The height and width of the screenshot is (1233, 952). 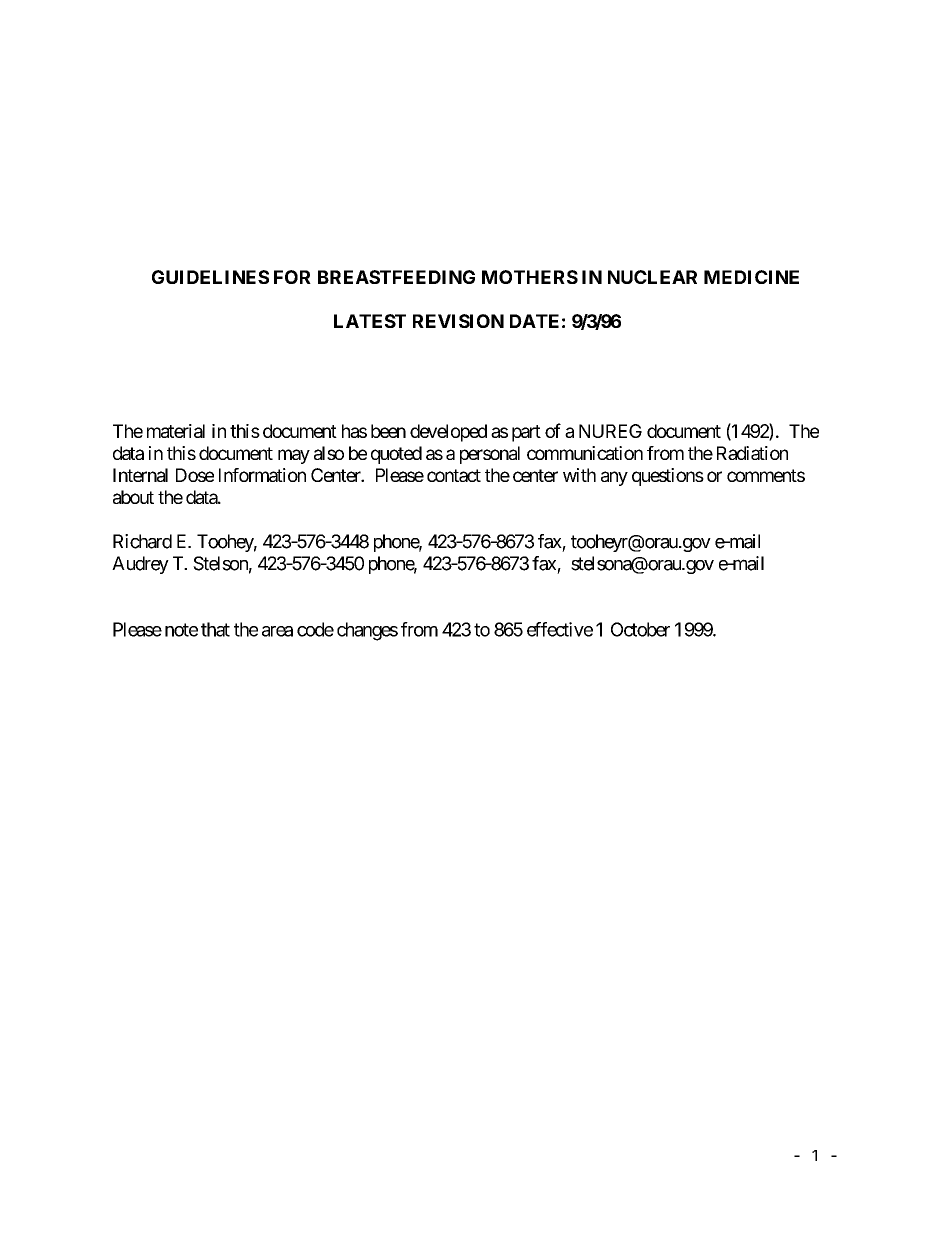 What do you see at coordinates (140, 565) in the screenshot?
I see `Audrey` at bounding box center [140, 565].
